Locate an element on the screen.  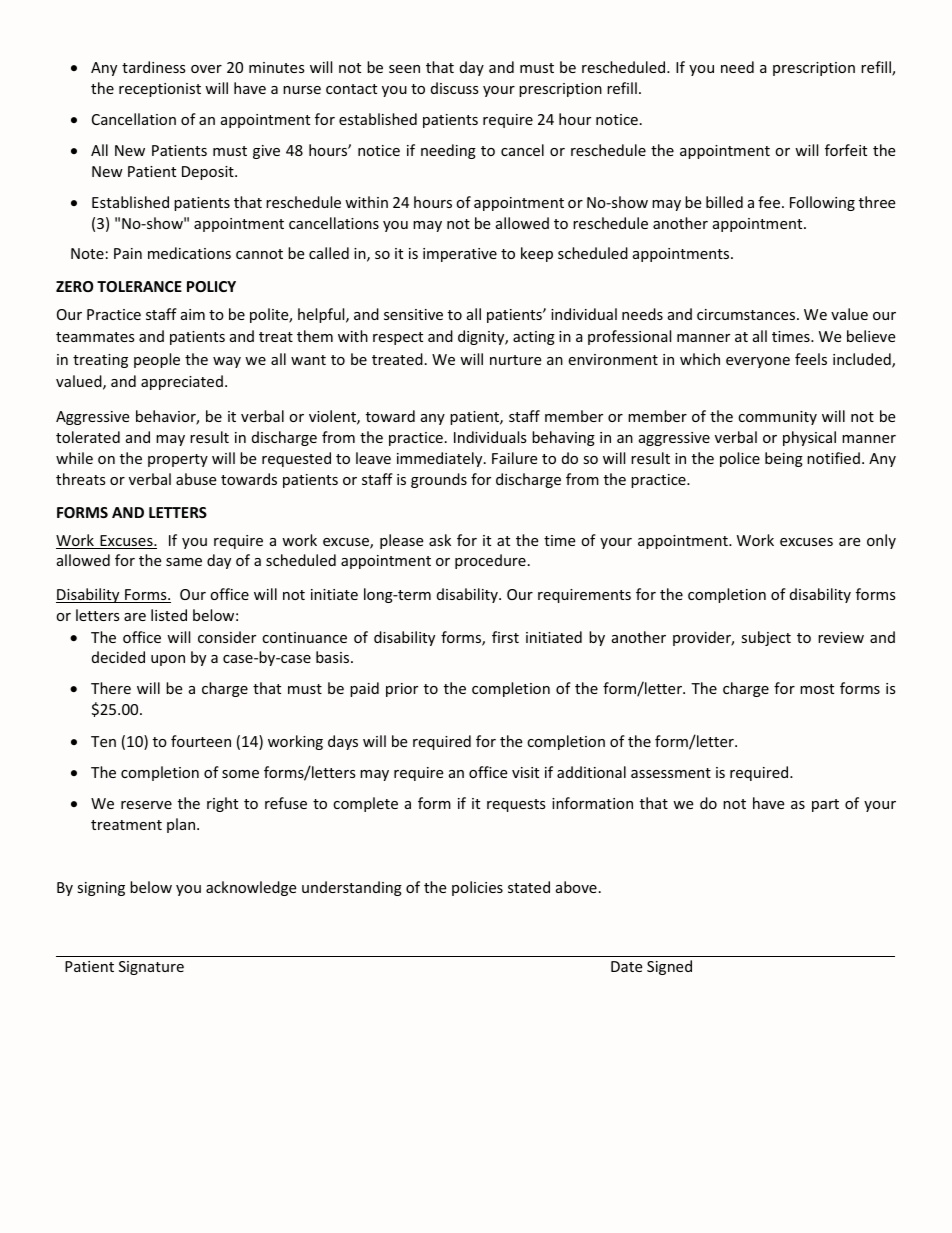
discuss is located at coordinates (455, 88).
